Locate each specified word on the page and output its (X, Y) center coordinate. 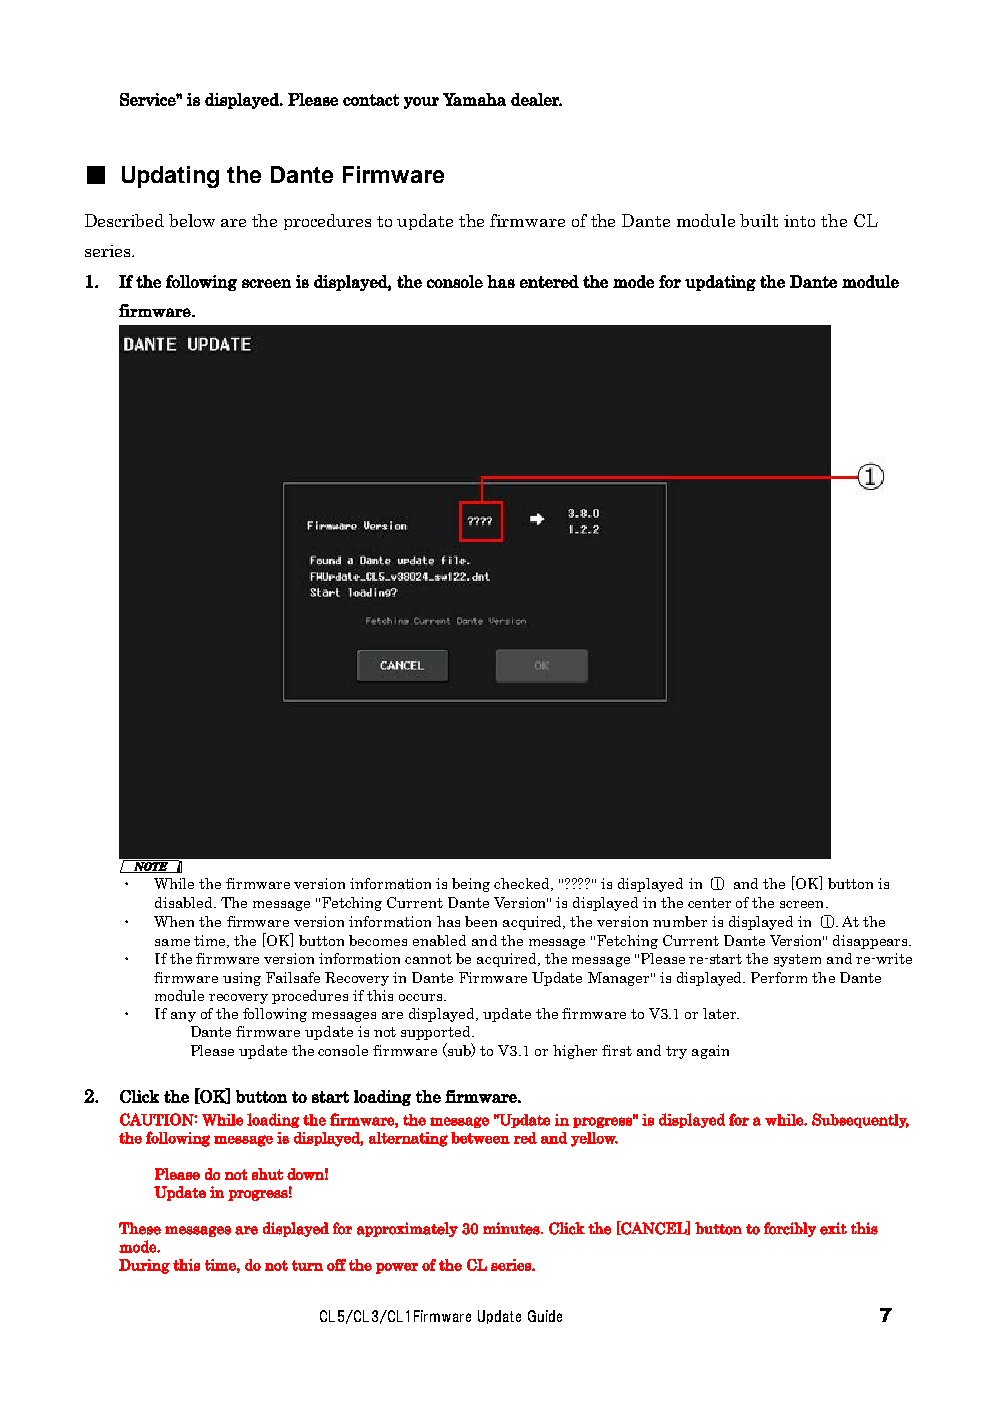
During (144, 1266)
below (192, 220)
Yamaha (474, 99)
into (799, 221)
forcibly (790, 1229)
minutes (512, 1228)
